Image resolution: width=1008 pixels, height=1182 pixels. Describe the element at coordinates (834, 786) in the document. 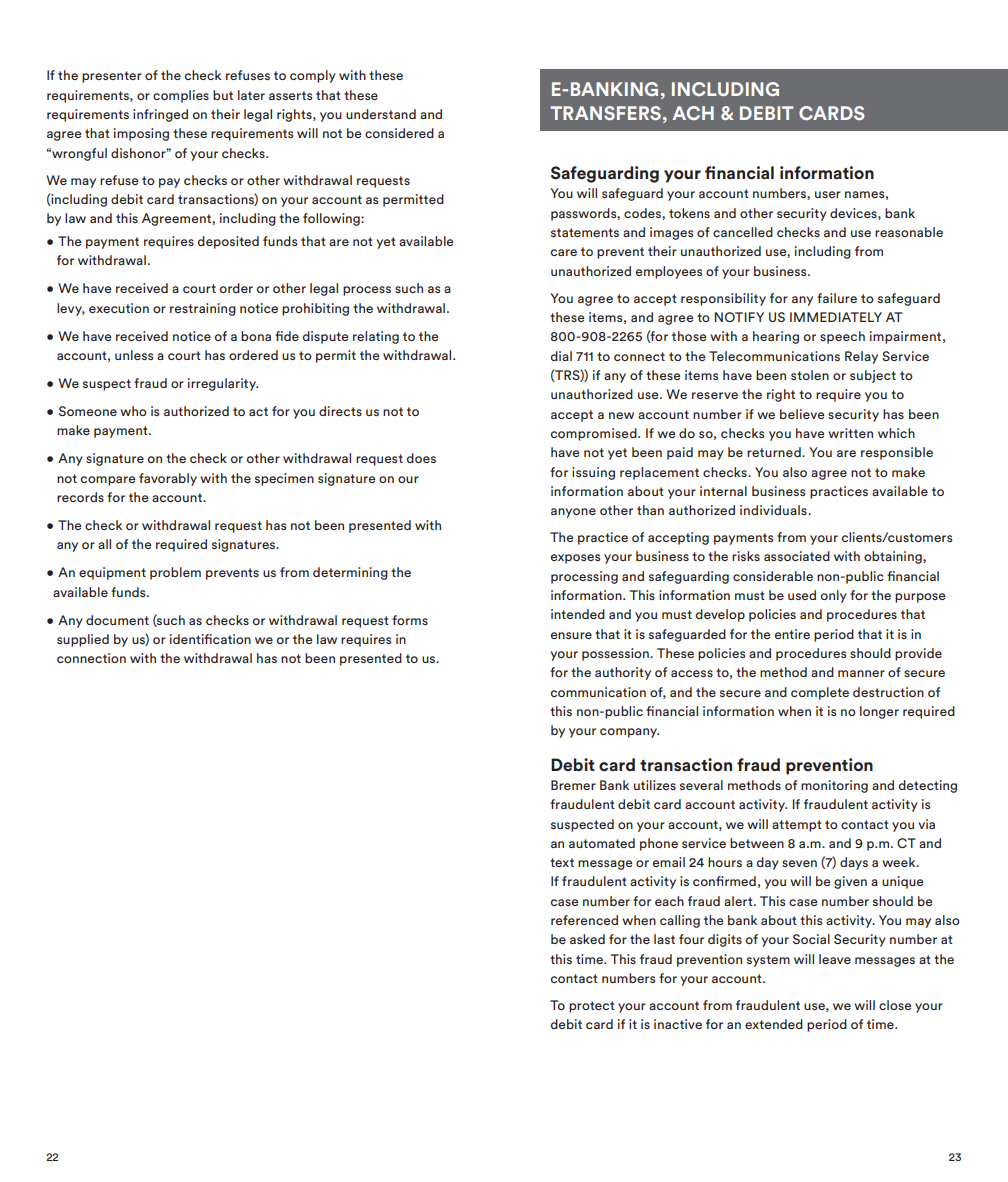

I see `monitoring` at that location.
